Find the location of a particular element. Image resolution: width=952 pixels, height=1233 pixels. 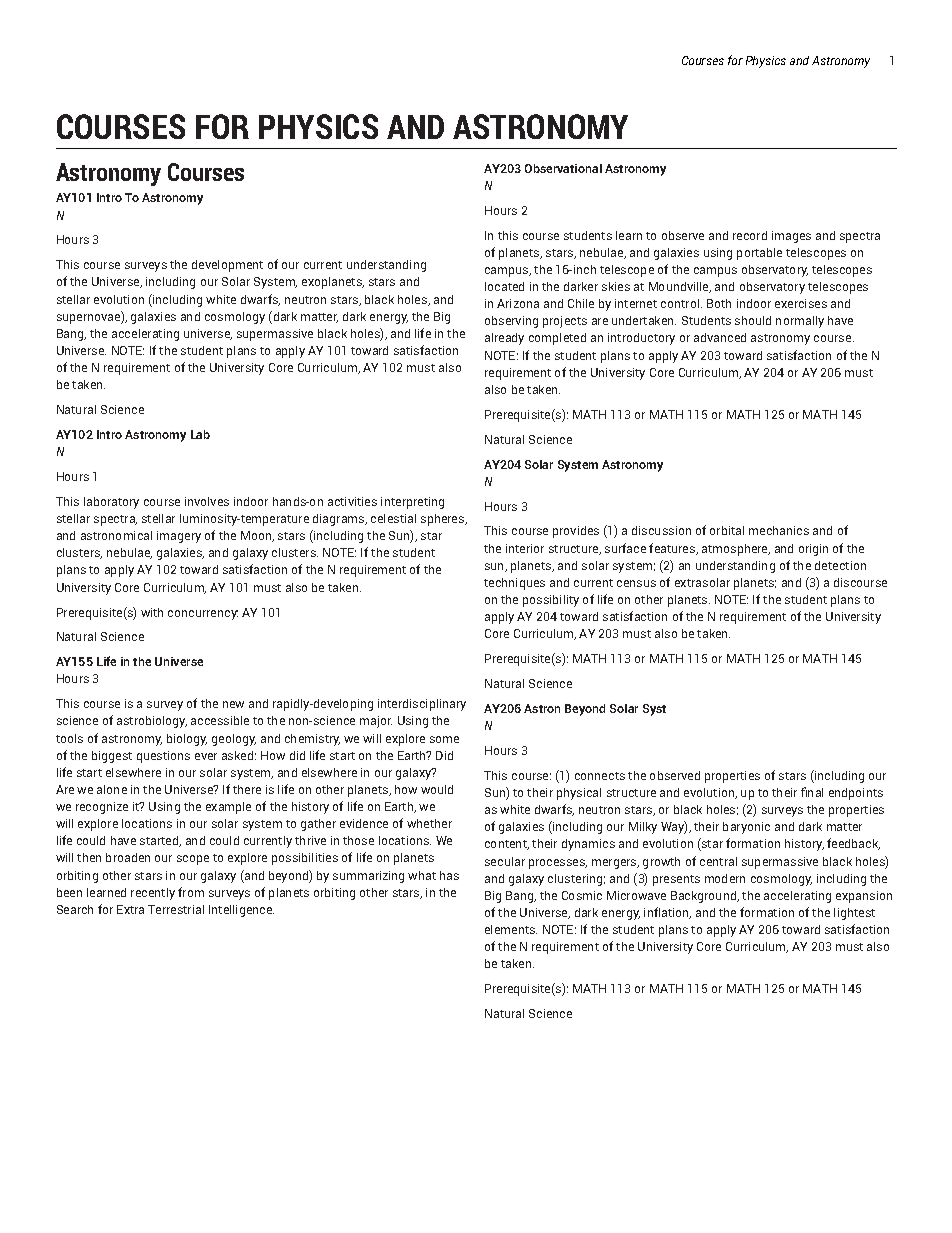

involves is located at coordinates (207, 501).
